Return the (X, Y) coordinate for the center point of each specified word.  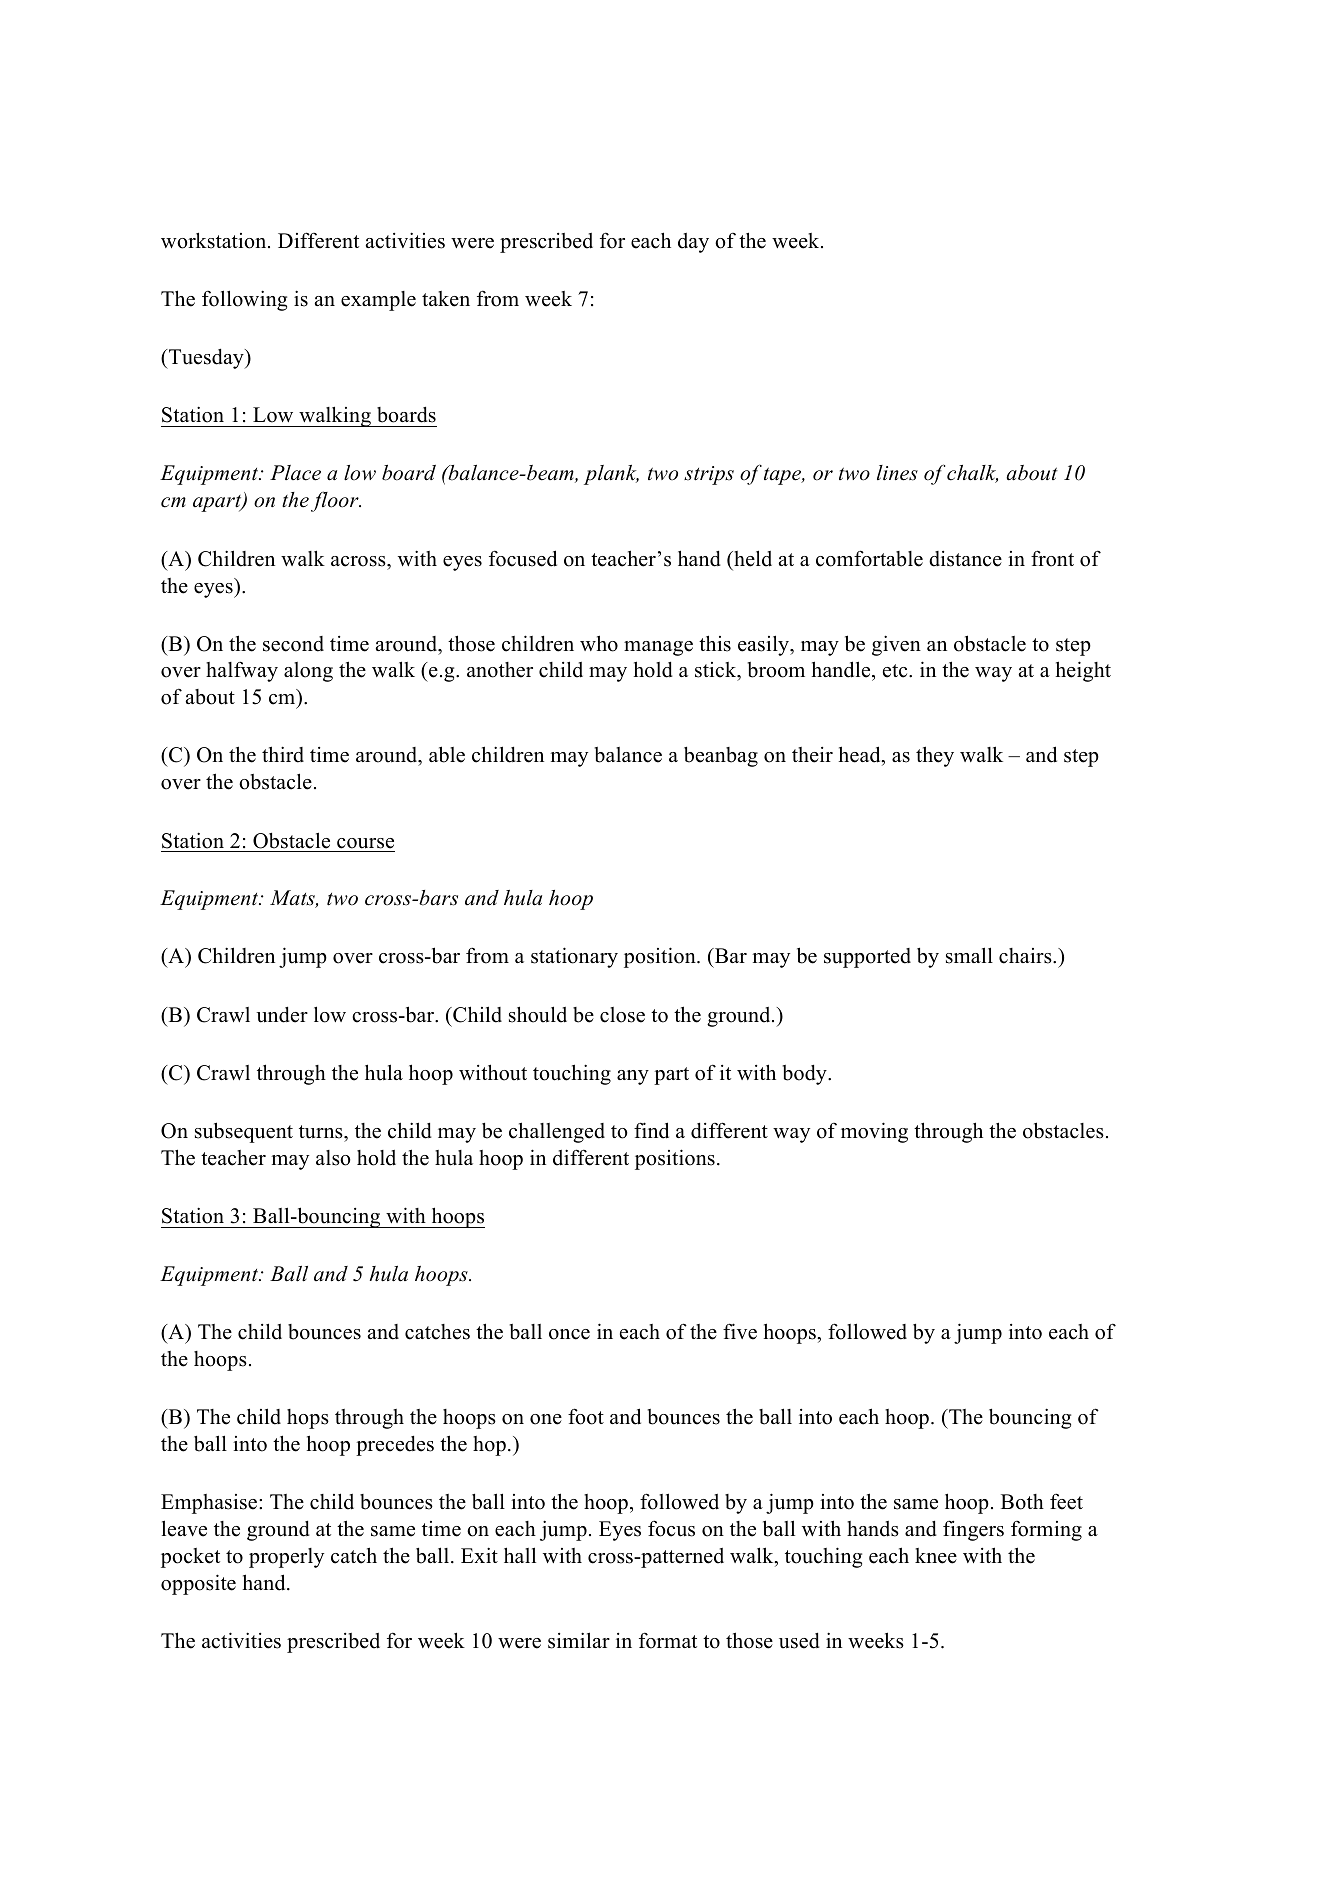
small (969, 955)
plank (611, 475)
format (668, 1640)
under (282, 1015)
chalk (972, 474)
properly (286, 1558)
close (622, 1015)
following (244, 300)
